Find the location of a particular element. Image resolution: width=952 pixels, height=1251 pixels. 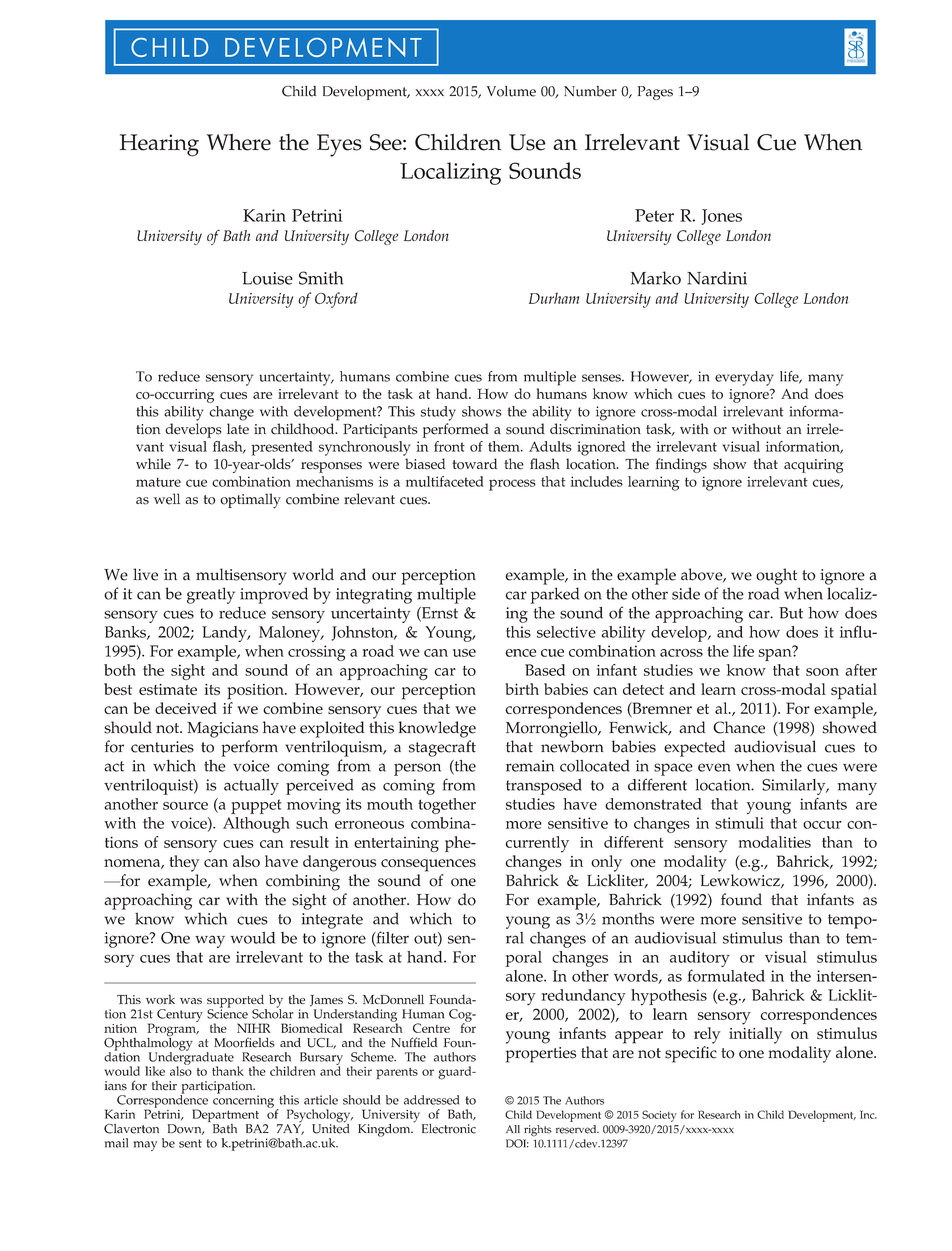

Where is located at coordinates (239, 142).
